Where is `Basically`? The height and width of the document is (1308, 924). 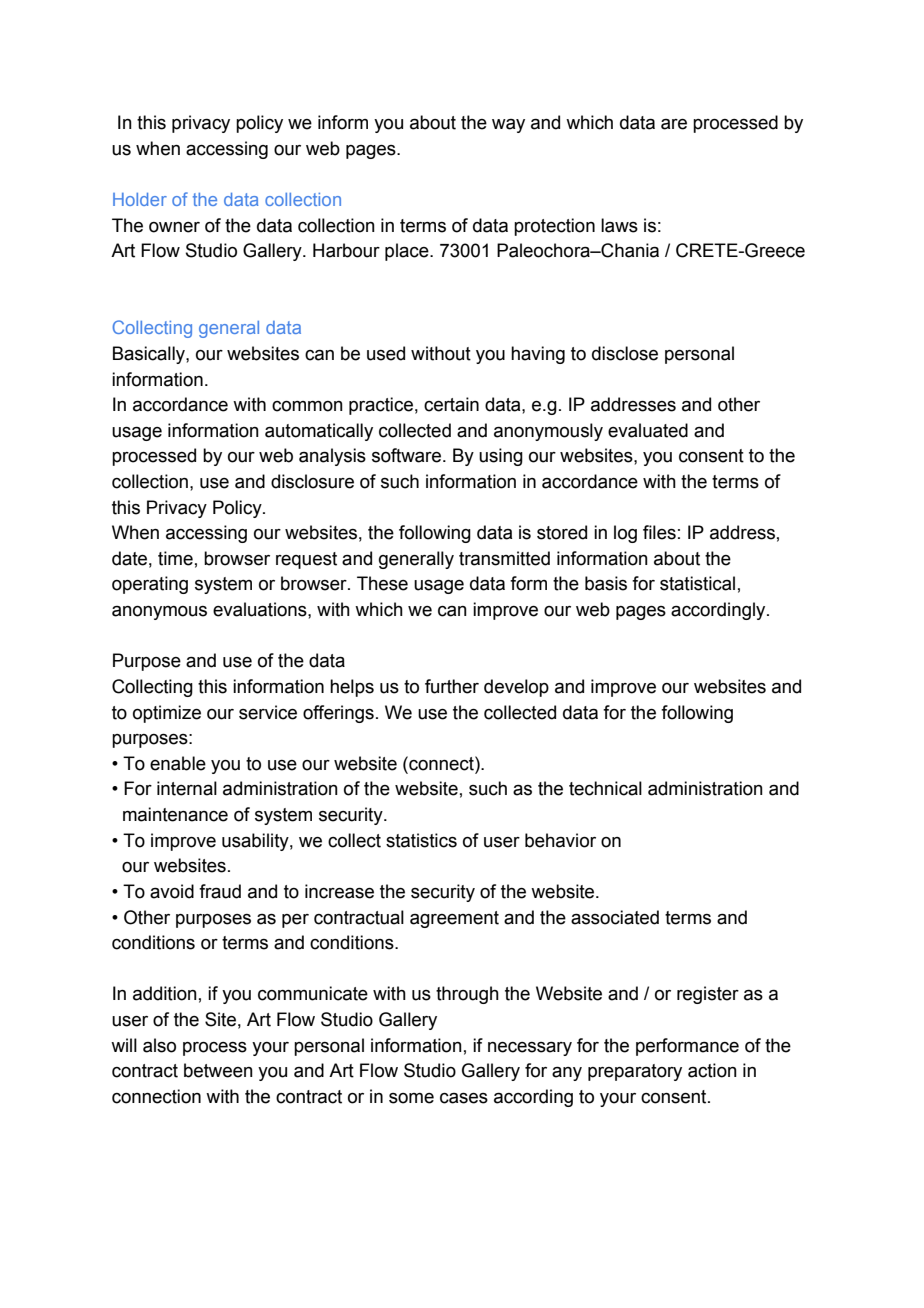
Basically is located at coordinates (150, 355).
